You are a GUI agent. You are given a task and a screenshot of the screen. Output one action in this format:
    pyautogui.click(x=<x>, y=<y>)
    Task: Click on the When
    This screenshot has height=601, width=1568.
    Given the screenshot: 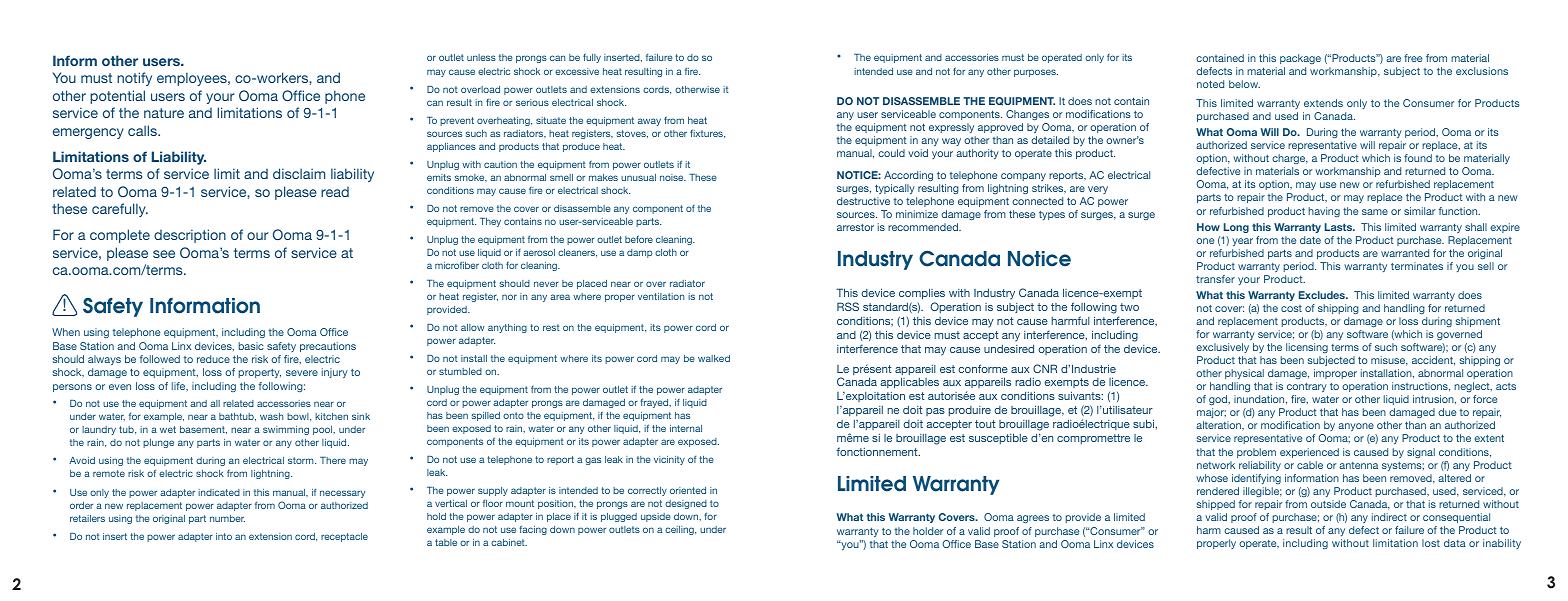 What is the action you would take?
    pyautogui.click(x=66, y=332)
